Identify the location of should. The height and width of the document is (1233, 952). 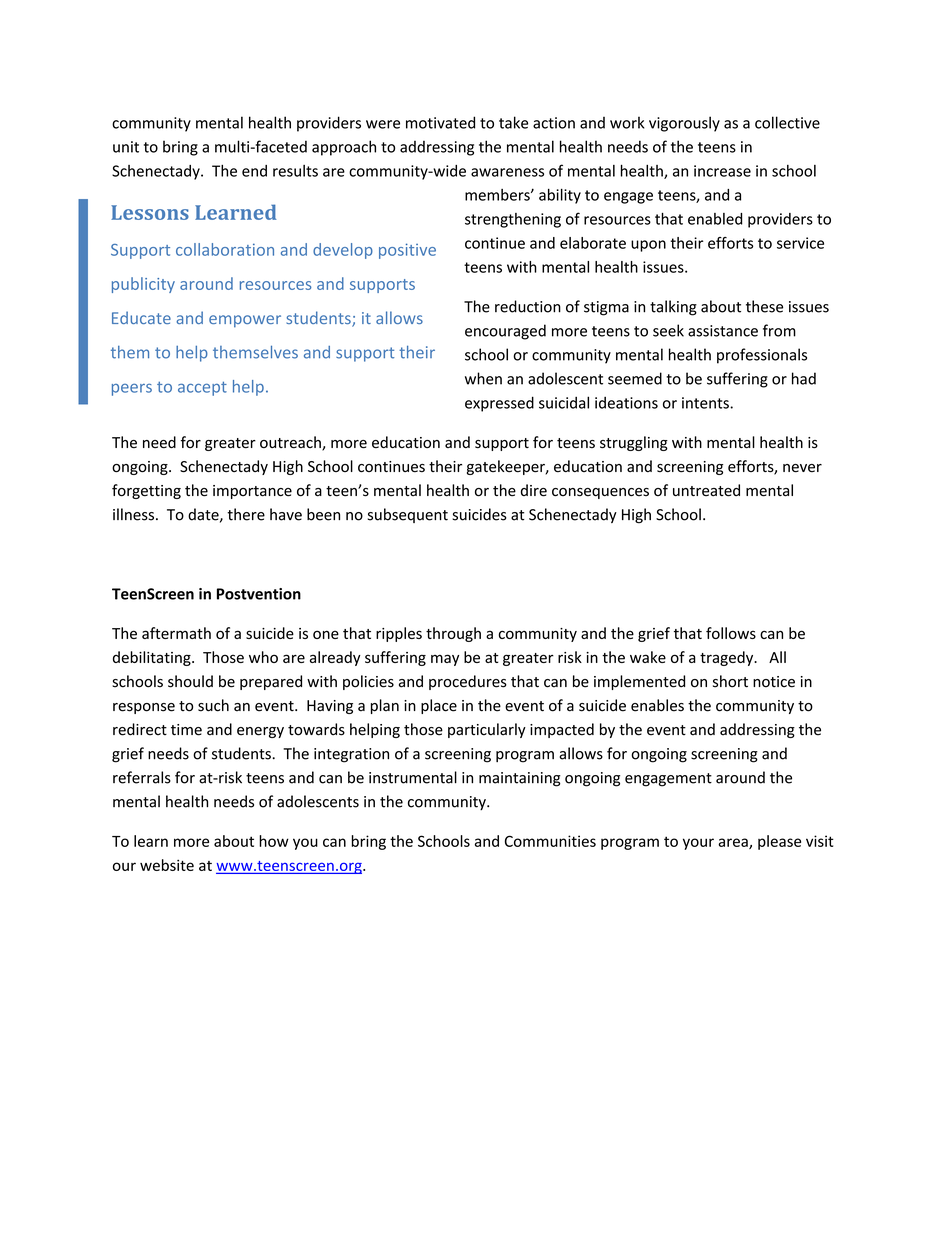
(190, 681).
